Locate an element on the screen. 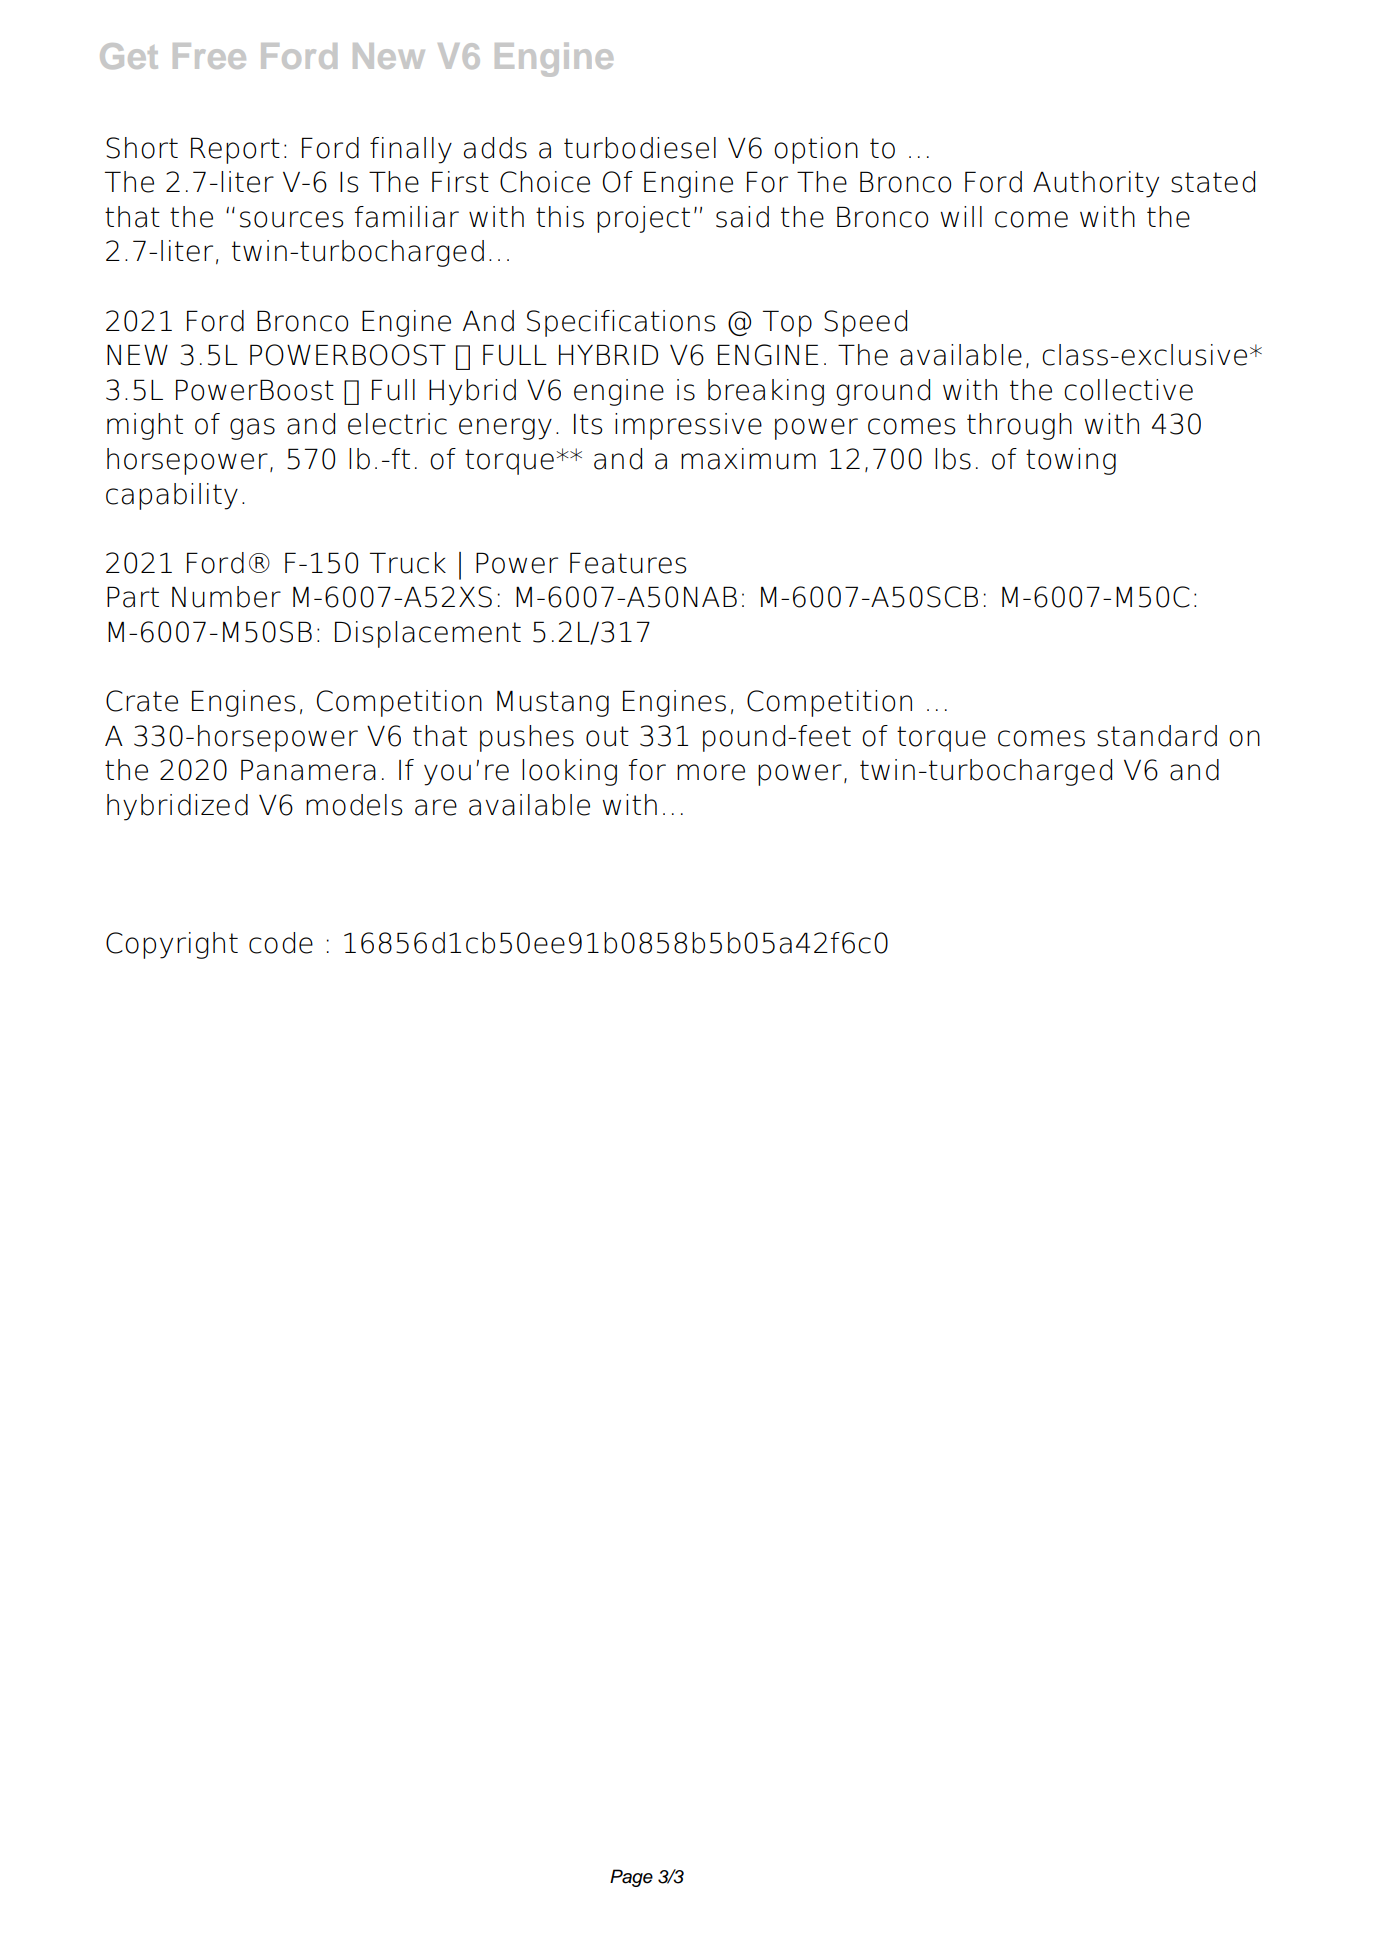 The width and height of the screenshot is (1373, 1942). Report is located at coordinates (235, 150).
